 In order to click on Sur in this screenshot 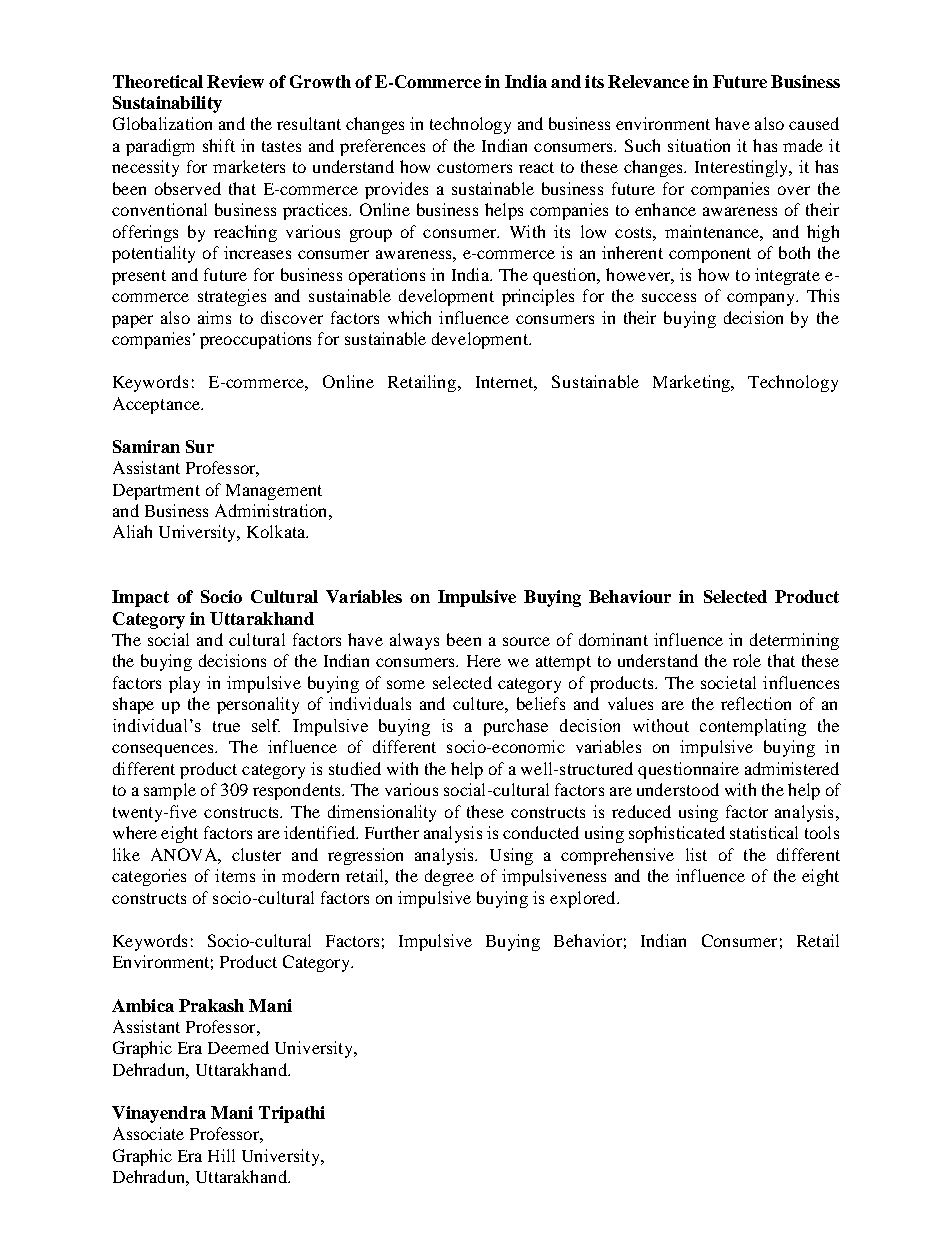, I will do `click(200, 446)`.
